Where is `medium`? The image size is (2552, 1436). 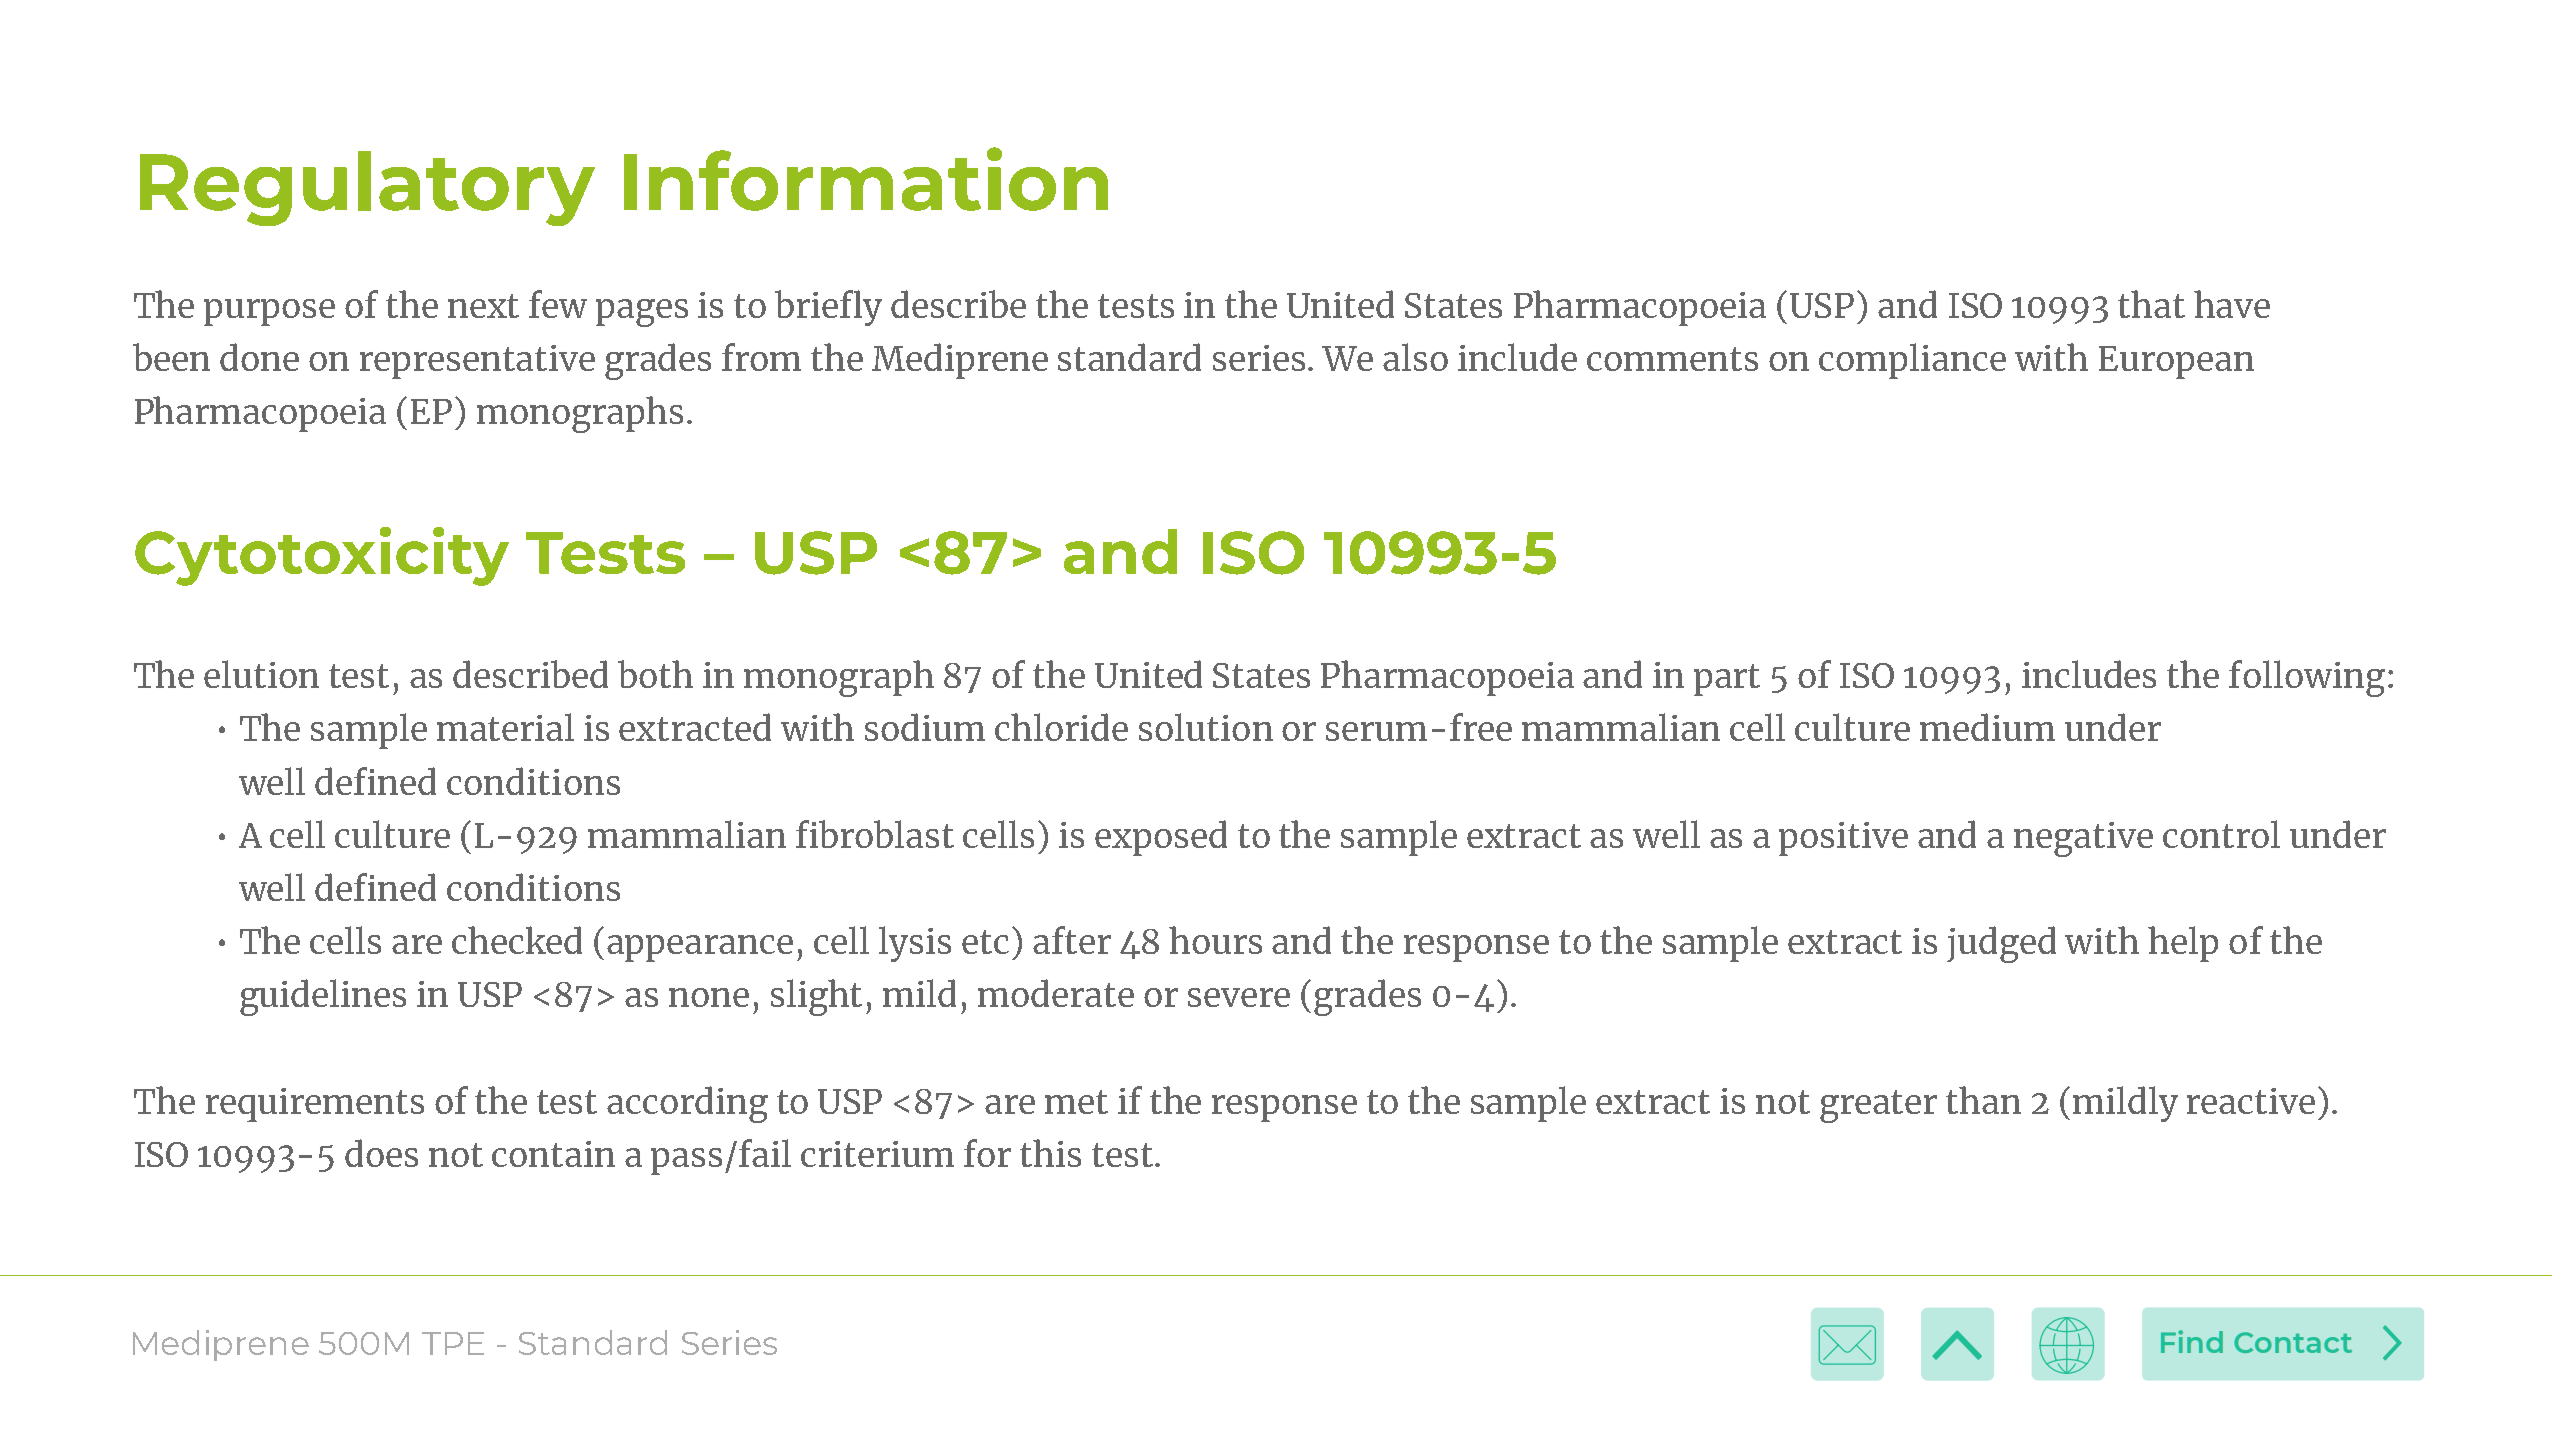 medium is located at coordinates (1987, 727).
